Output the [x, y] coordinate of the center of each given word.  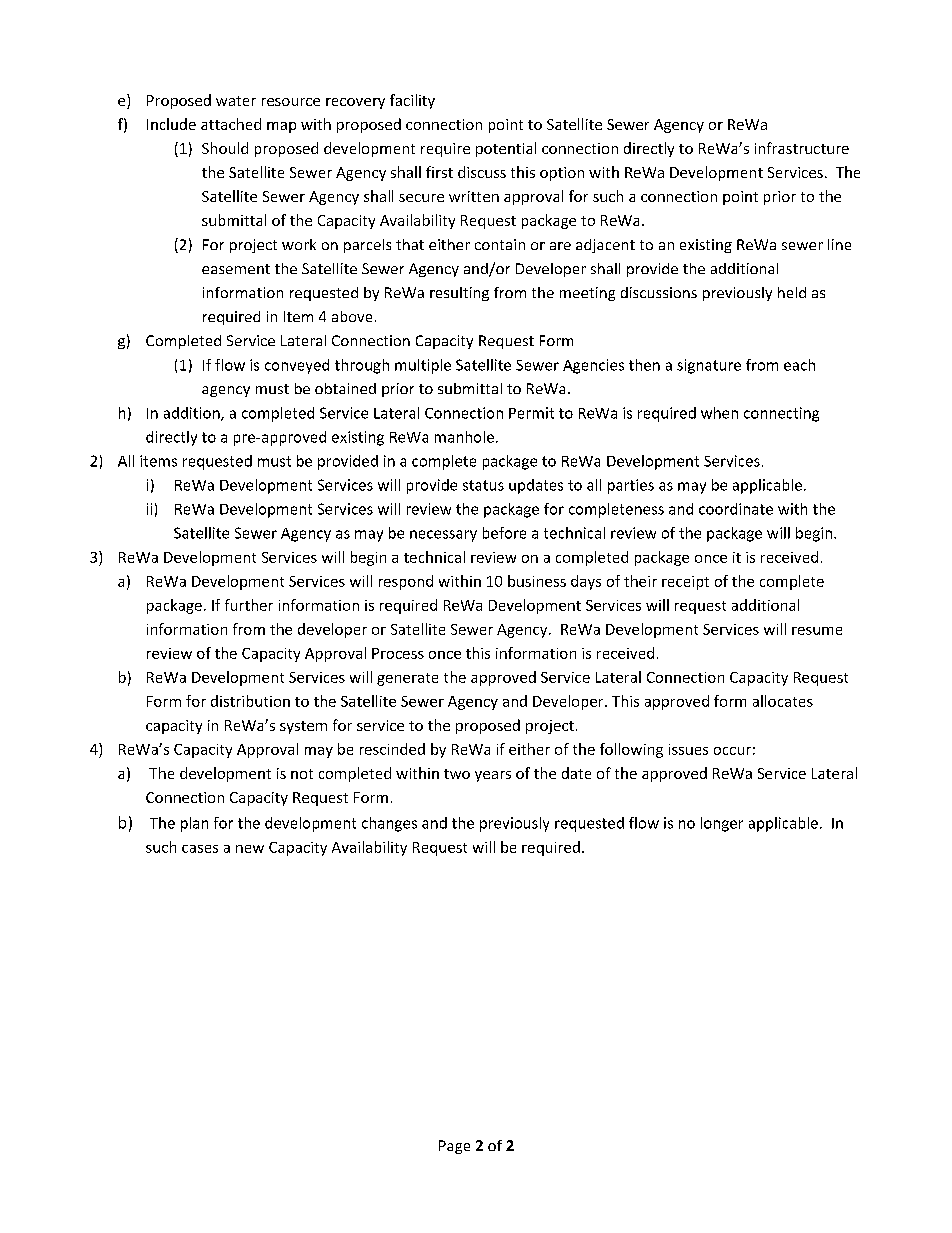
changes [389, 824]
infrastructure [802, 148]
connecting [781, 414]
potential [506, 149]
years [493, 776]
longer [722, 824]
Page [454, 1147]
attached [231, 124]
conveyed [297, 366]
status [483, 485]
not [302, 774]
